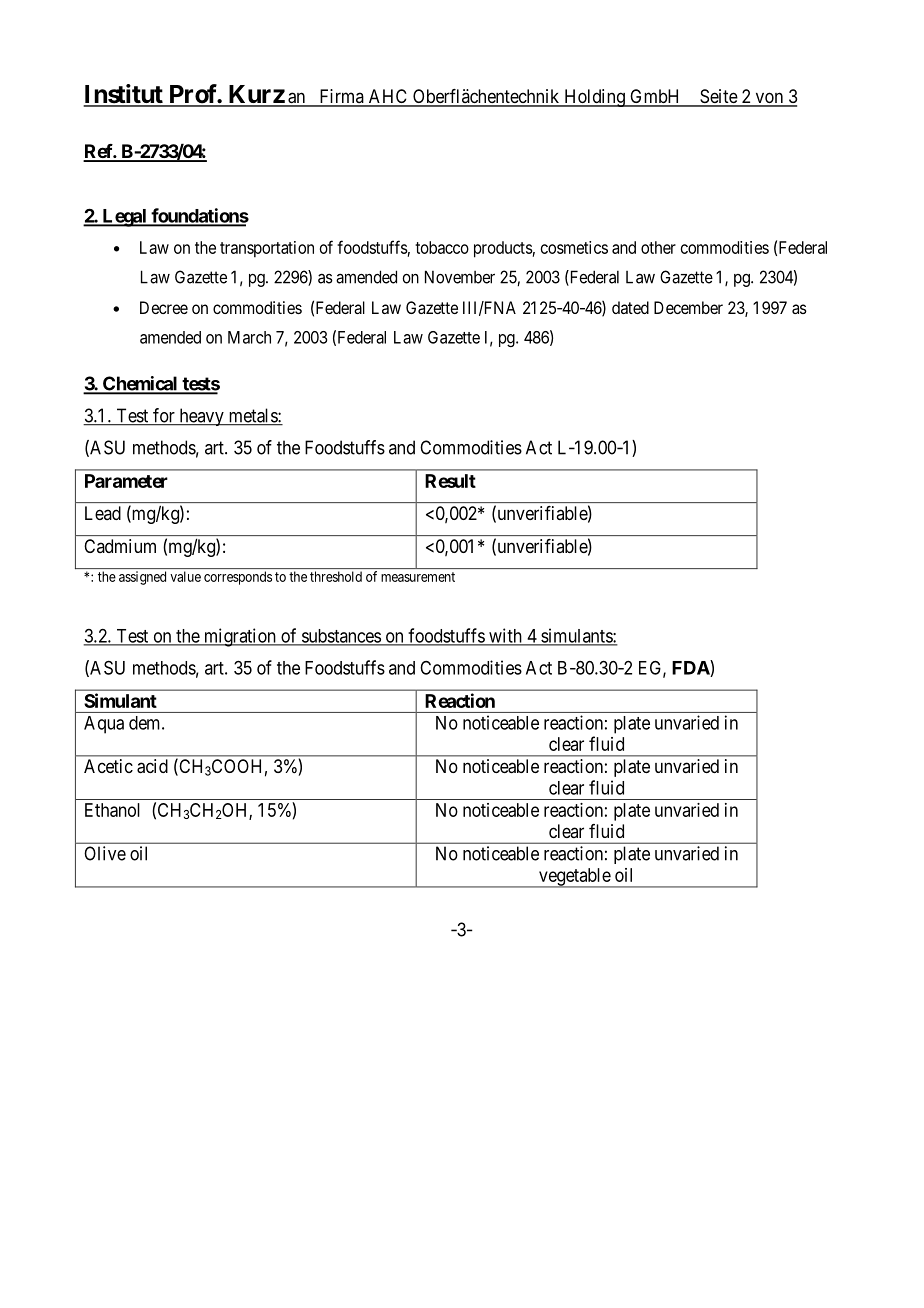  What do you see at coordinates (574, 878) in the screenshot?
I see `vegetable` at bounding box center [574, 878].
